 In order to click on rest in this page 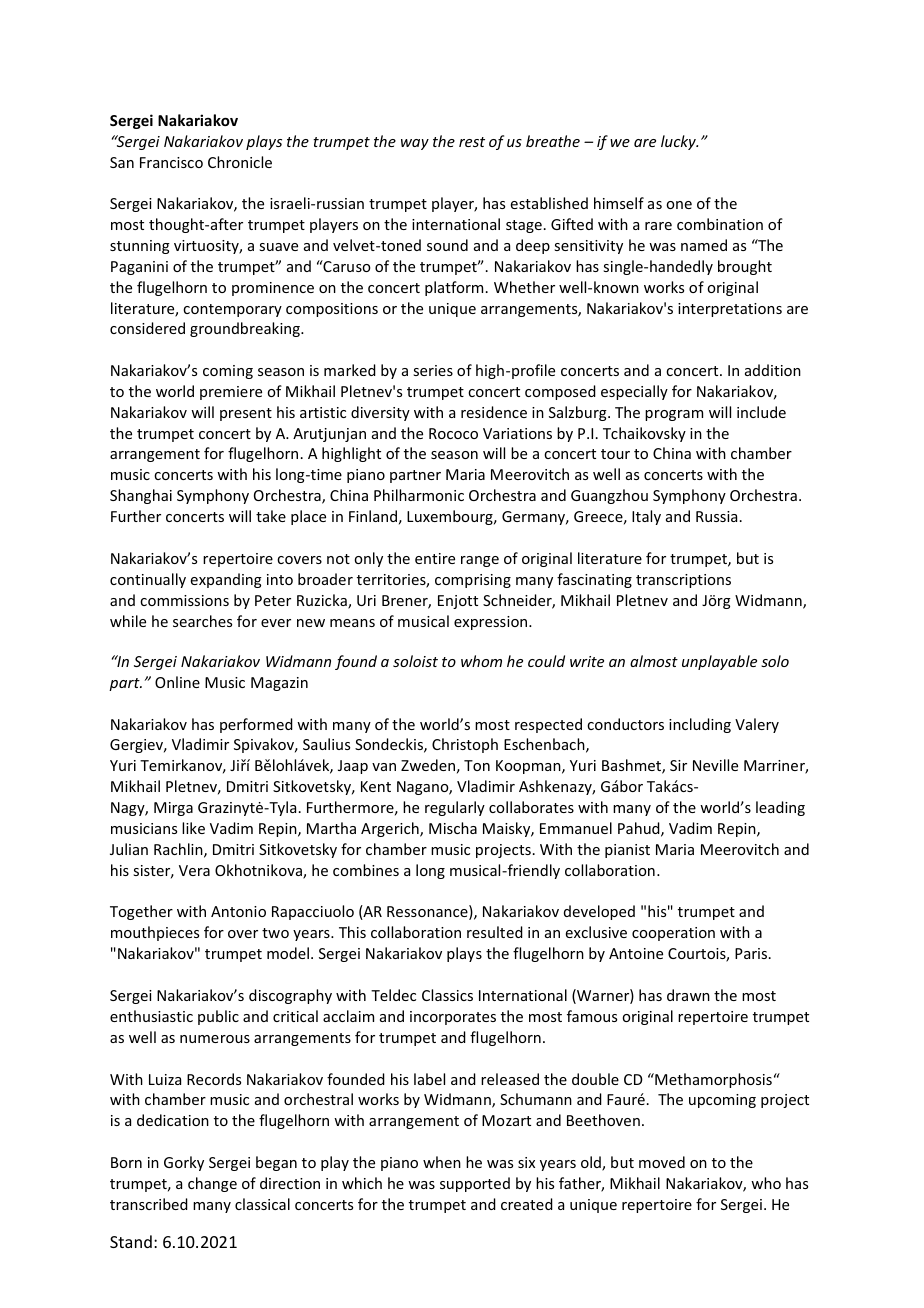, I will do `click(472, 142)`.
